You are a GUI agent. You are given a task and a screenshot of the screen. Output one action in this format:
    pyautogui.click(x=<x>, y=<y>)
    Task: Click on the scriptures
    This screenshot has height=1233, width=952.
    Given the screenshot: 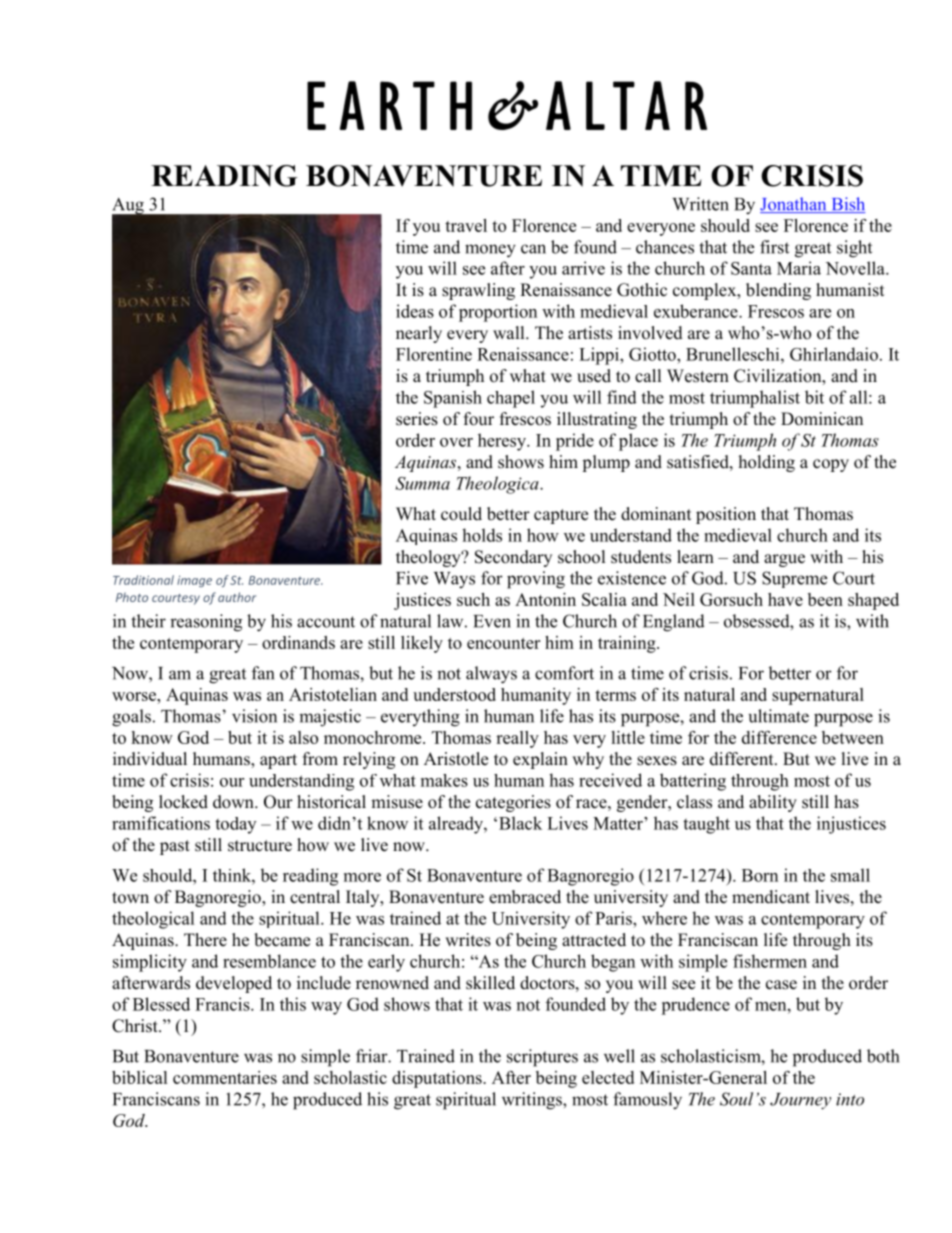 What is the action you would take?
    pyautogui.click(x=542, y=1058)
